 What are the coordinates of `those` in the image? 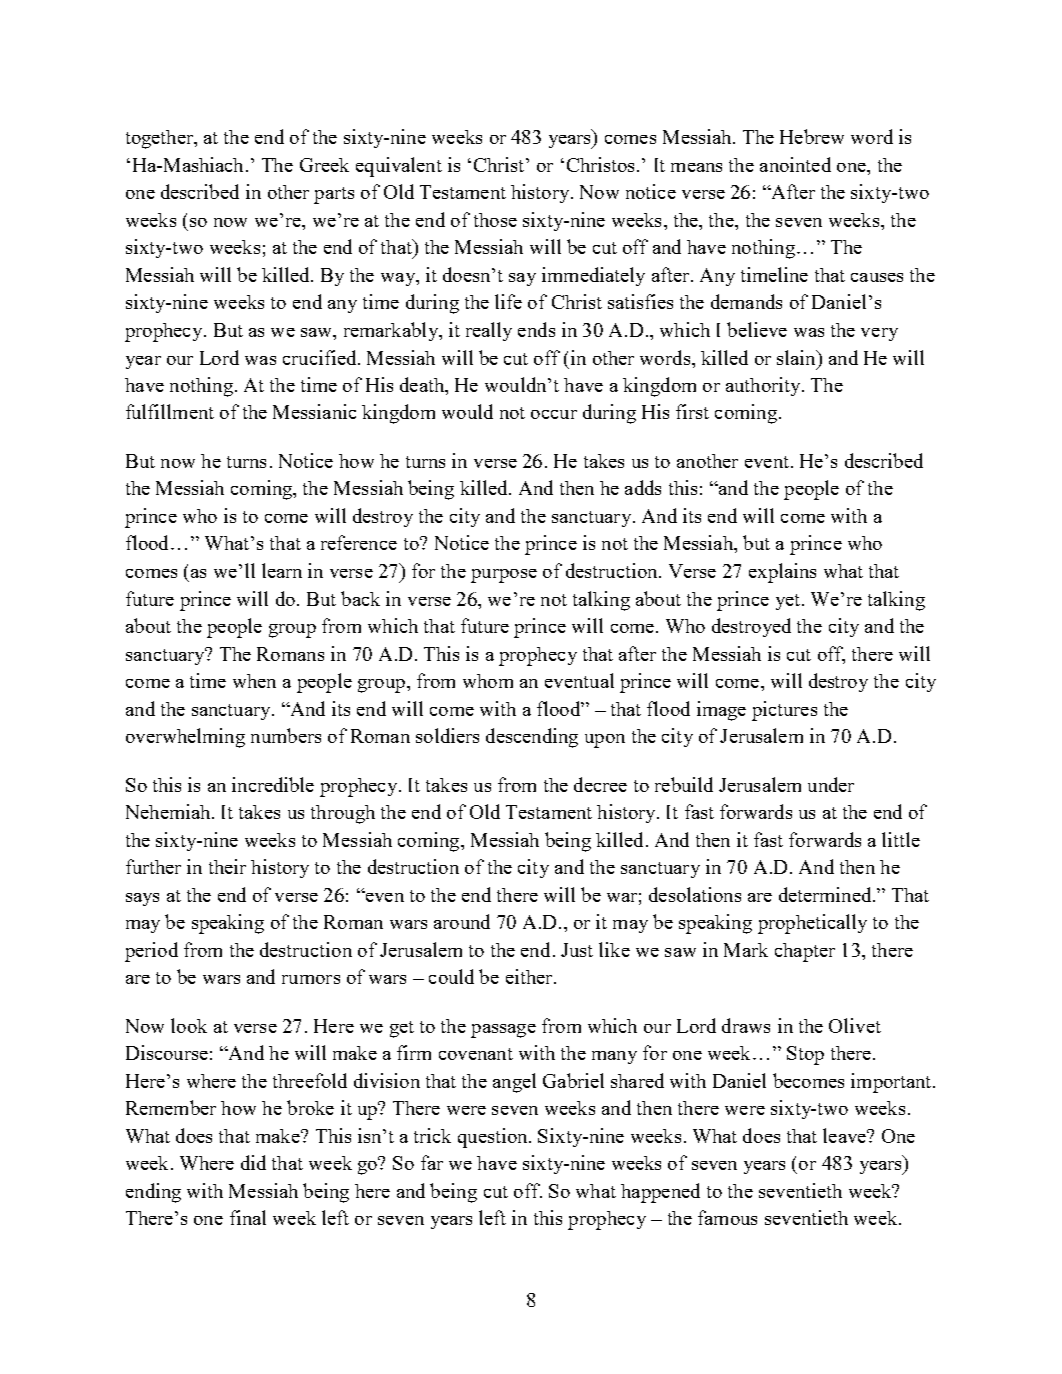 It's located at (495, 220).
